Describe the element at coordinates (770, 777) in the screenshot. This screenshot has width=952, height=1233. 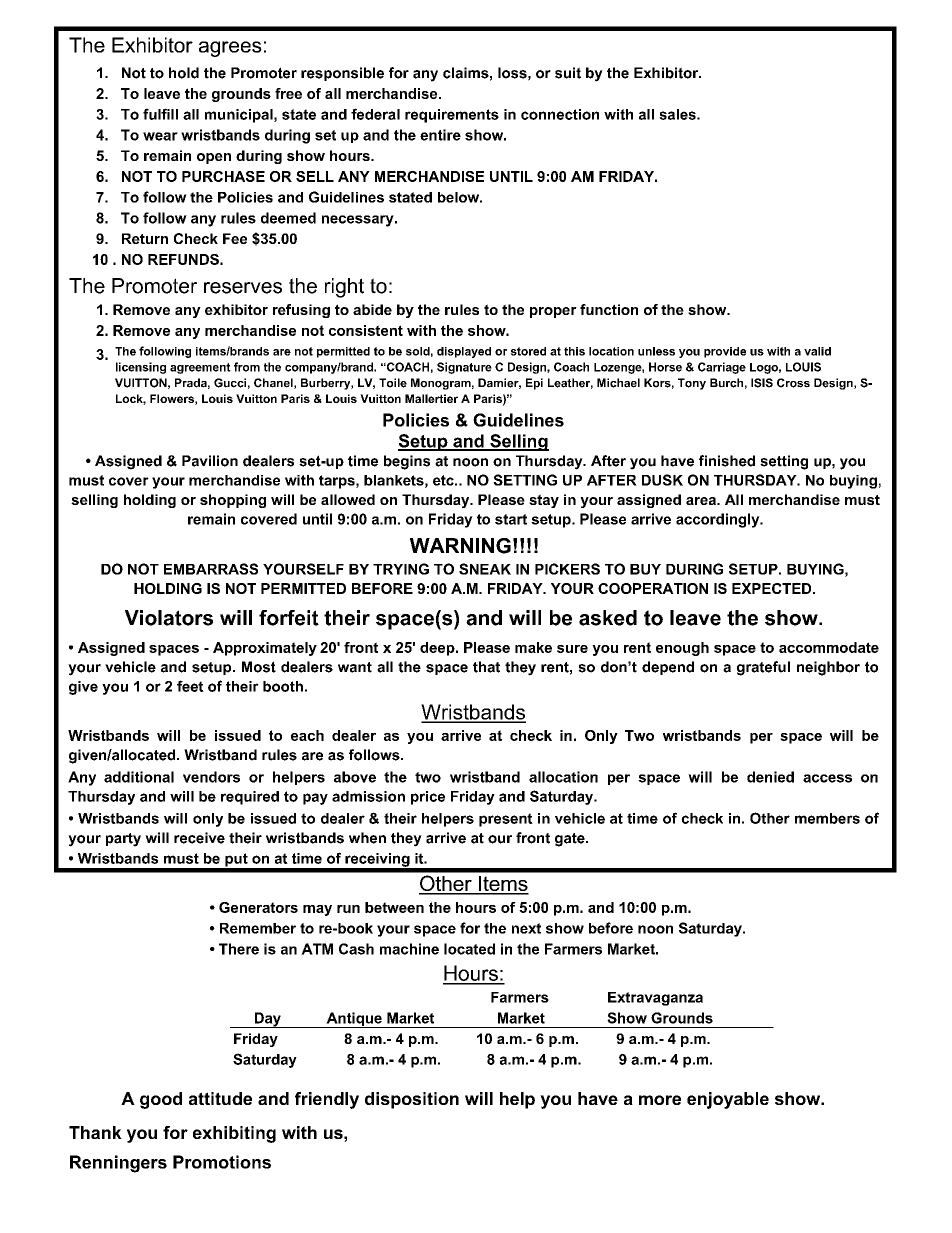
I see `denied` at that location.
